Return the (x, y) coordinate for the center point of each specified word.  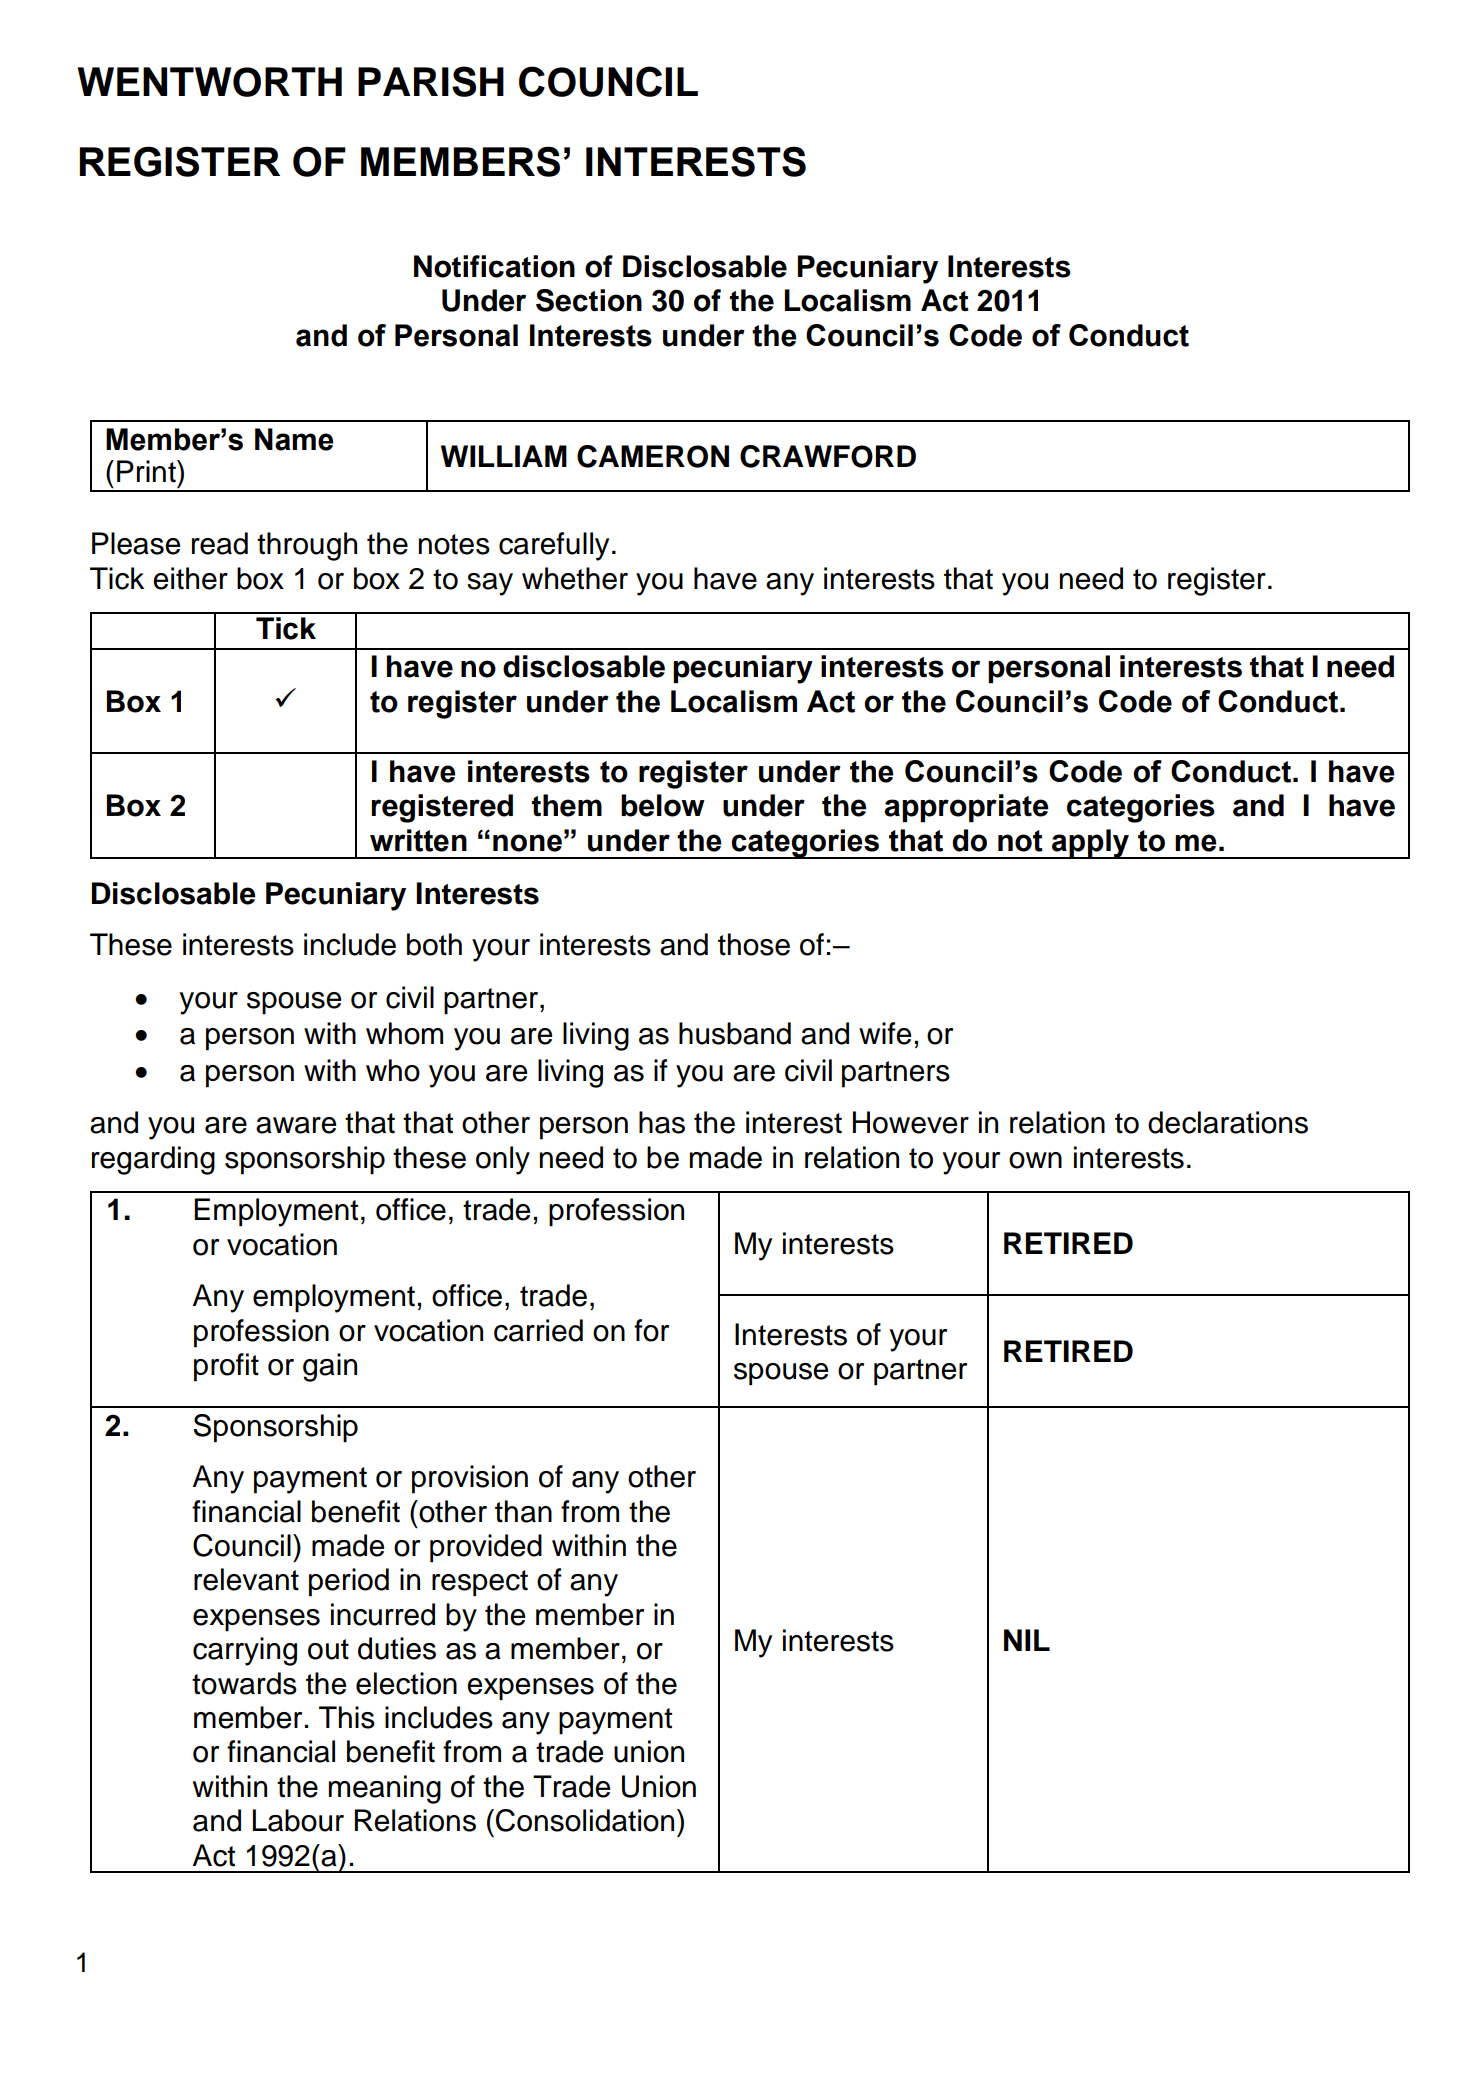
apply (1090, 844)
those (754, 944)
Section (589, 300)
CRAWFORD (828, 456)
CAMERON (653, 456)
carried (538, 1330)
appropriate (966, 808)
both (434, 944)
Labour (298, 1820)
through (307, 546)
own (1035, 1160)
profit (226, 1367)
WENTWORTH (209, 82)
